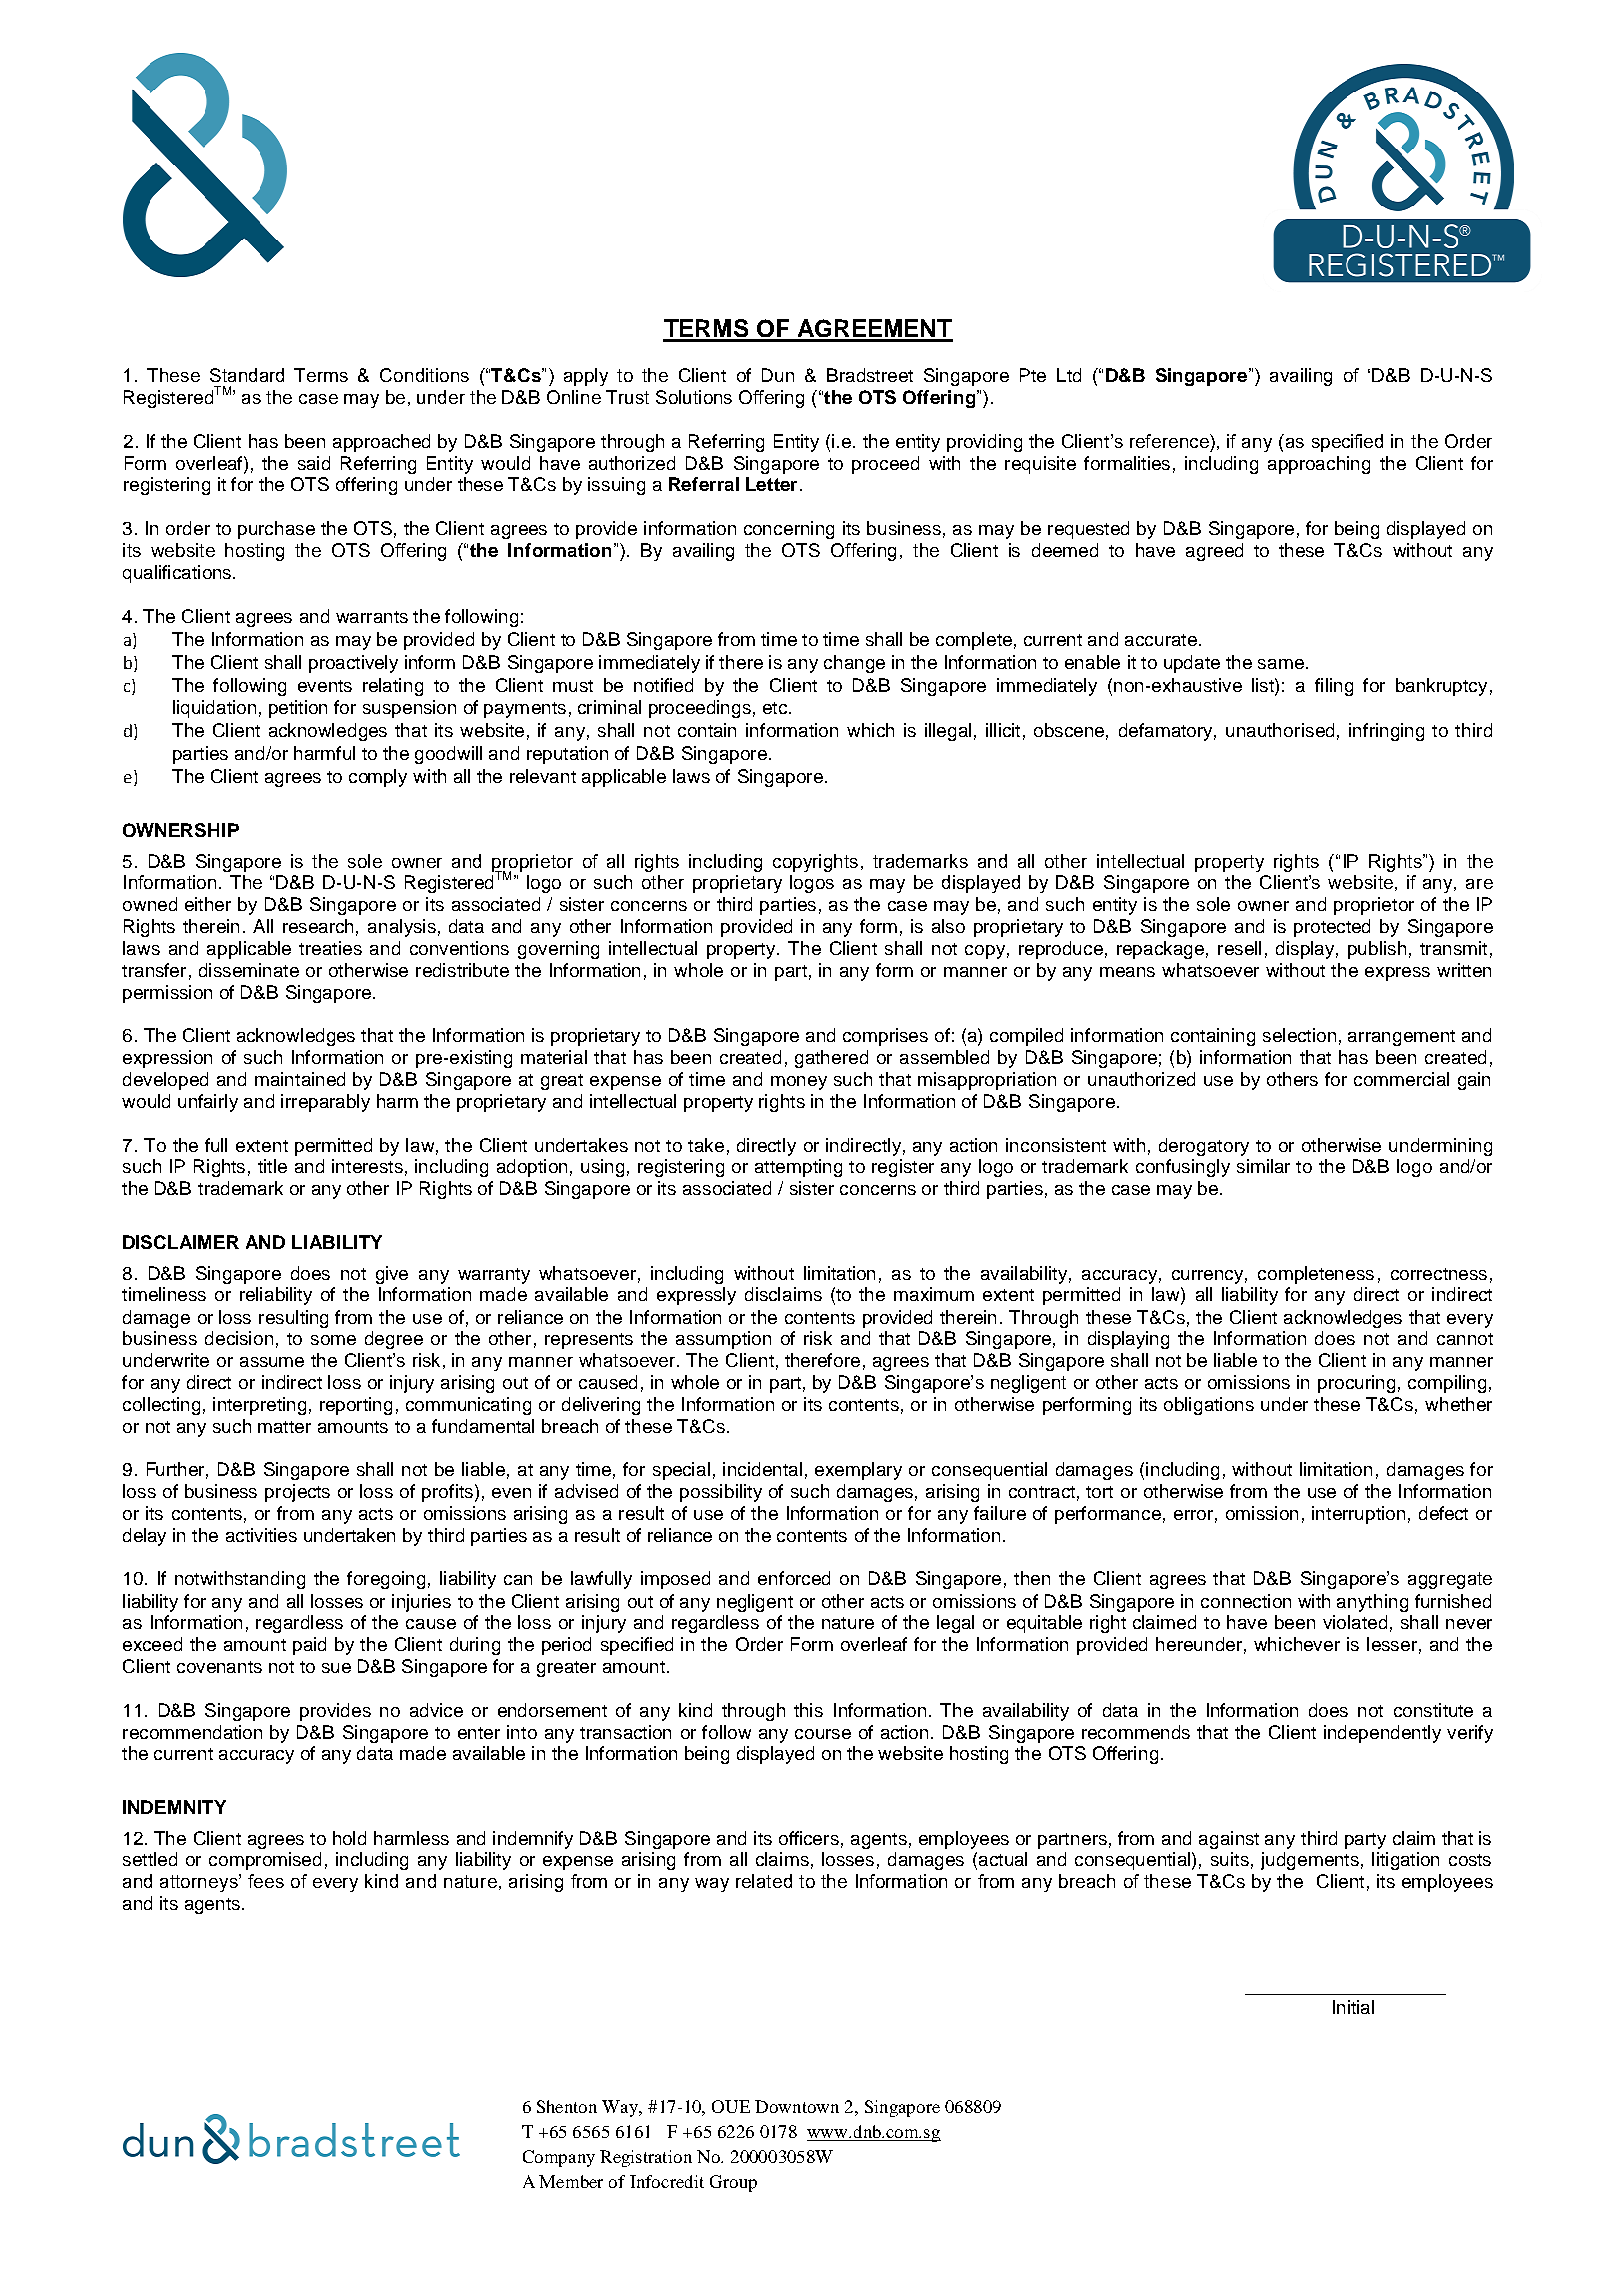 This screenshot has height=2284, width=1616. What do you see at coordinates (1319, 465) in the screenshot?
I see `approaching` at bounding box center [1319, 465].
